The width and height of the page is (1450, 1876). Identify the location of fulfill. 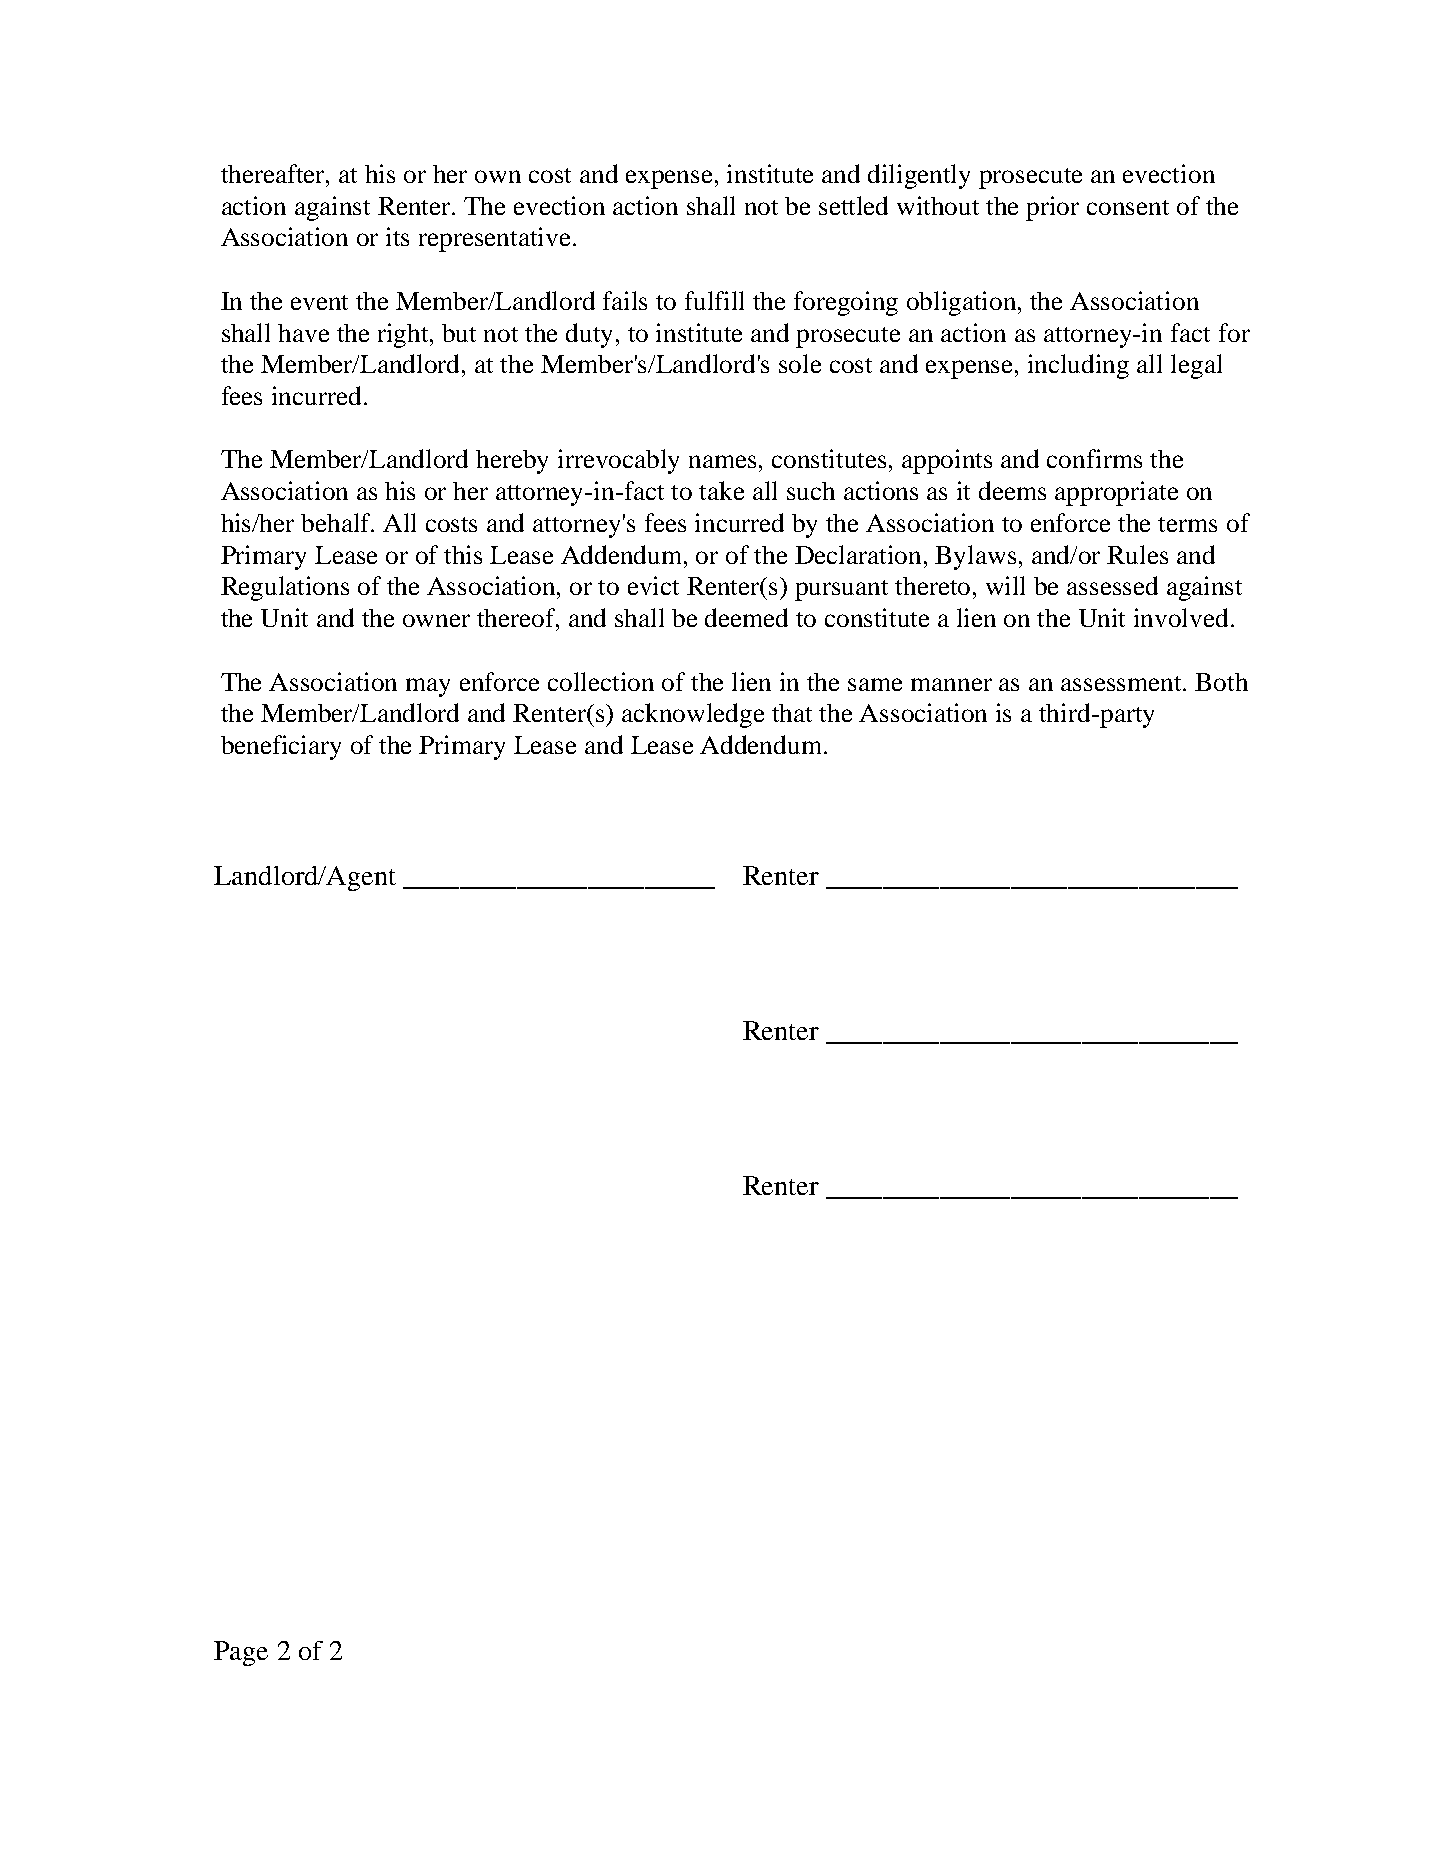
(714, 300).
